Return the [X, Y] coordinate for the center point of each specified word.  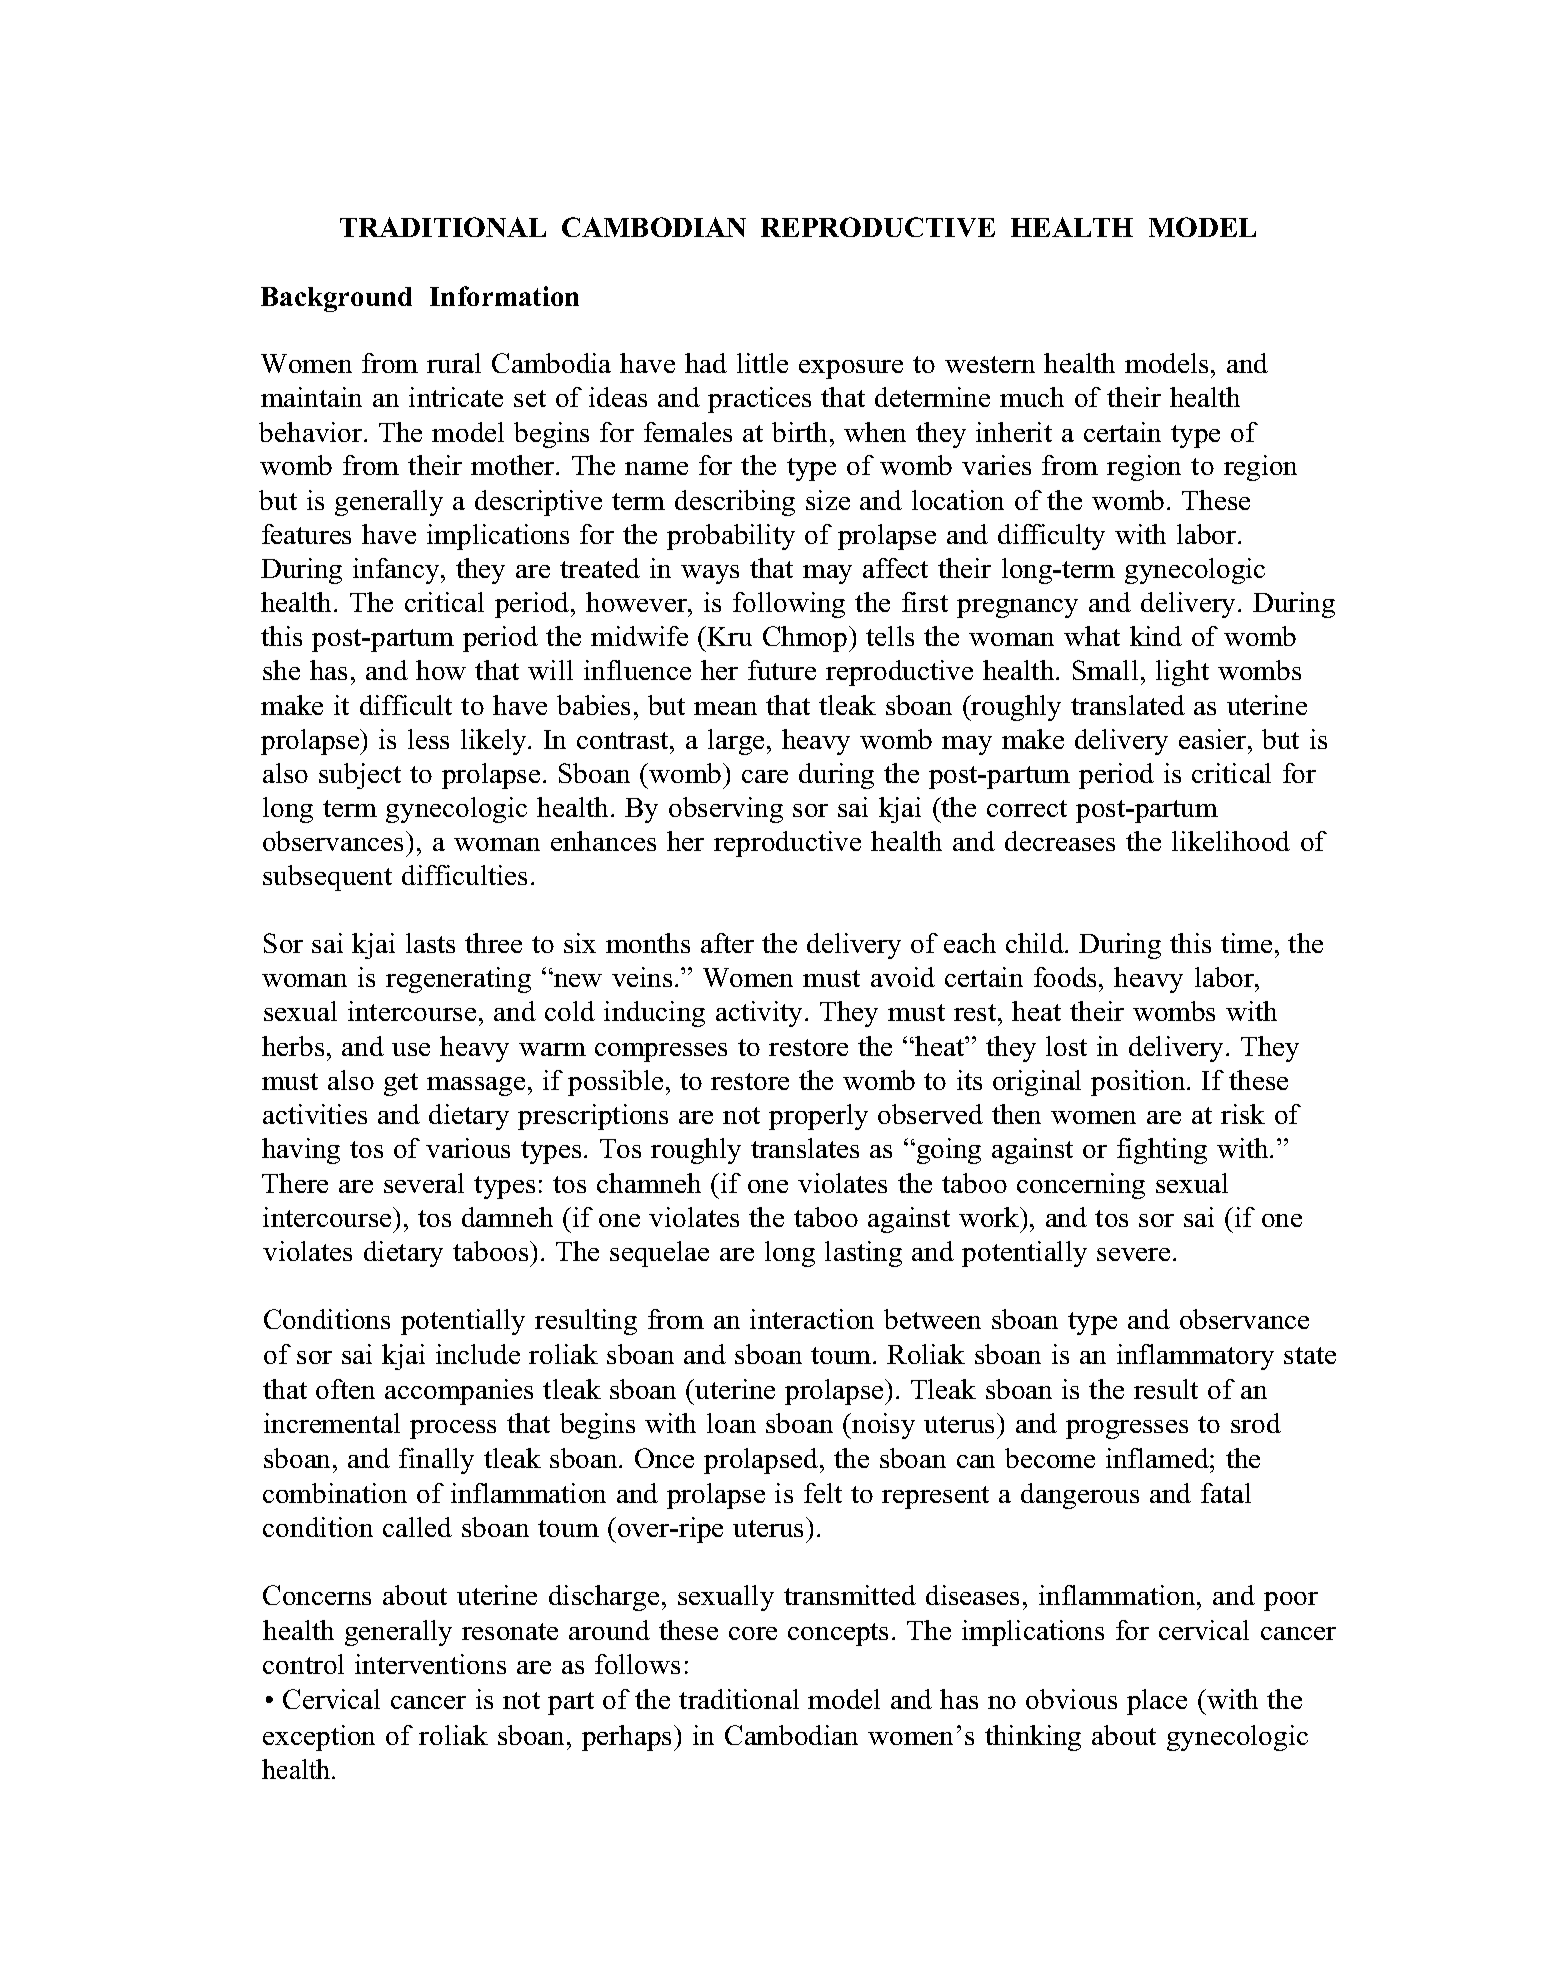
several [424, 1183]
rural [454, 363]
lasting [863, 1254]
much [1032, 397]
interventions [430, 1664]
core [753, 1633]
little [762, 363]
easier [1214, 739]
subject [360, 776]
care [765, 776]
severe [1133, 1254]
